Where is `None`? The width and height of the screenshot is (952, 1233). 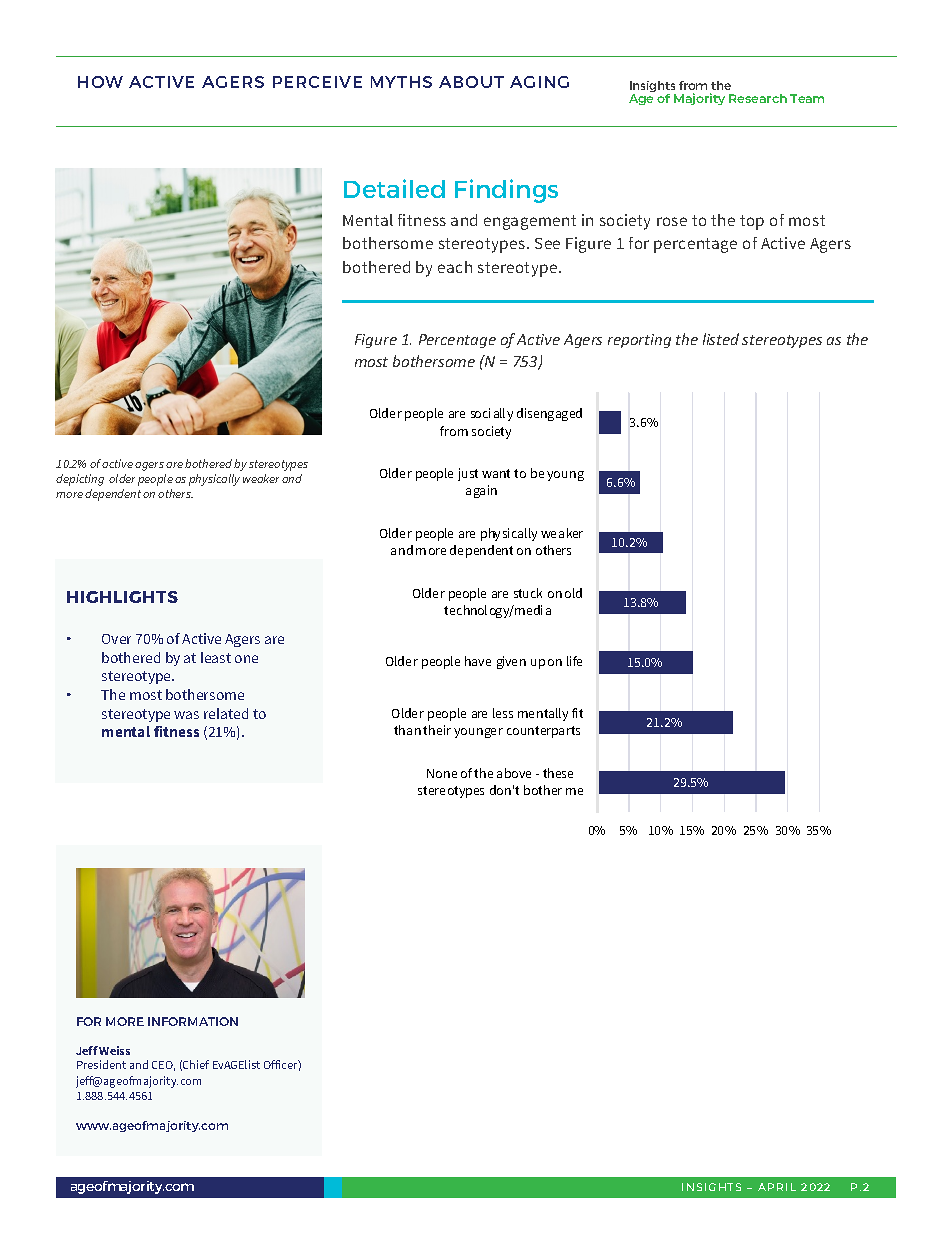
None is located at coordinates (442, 773).
